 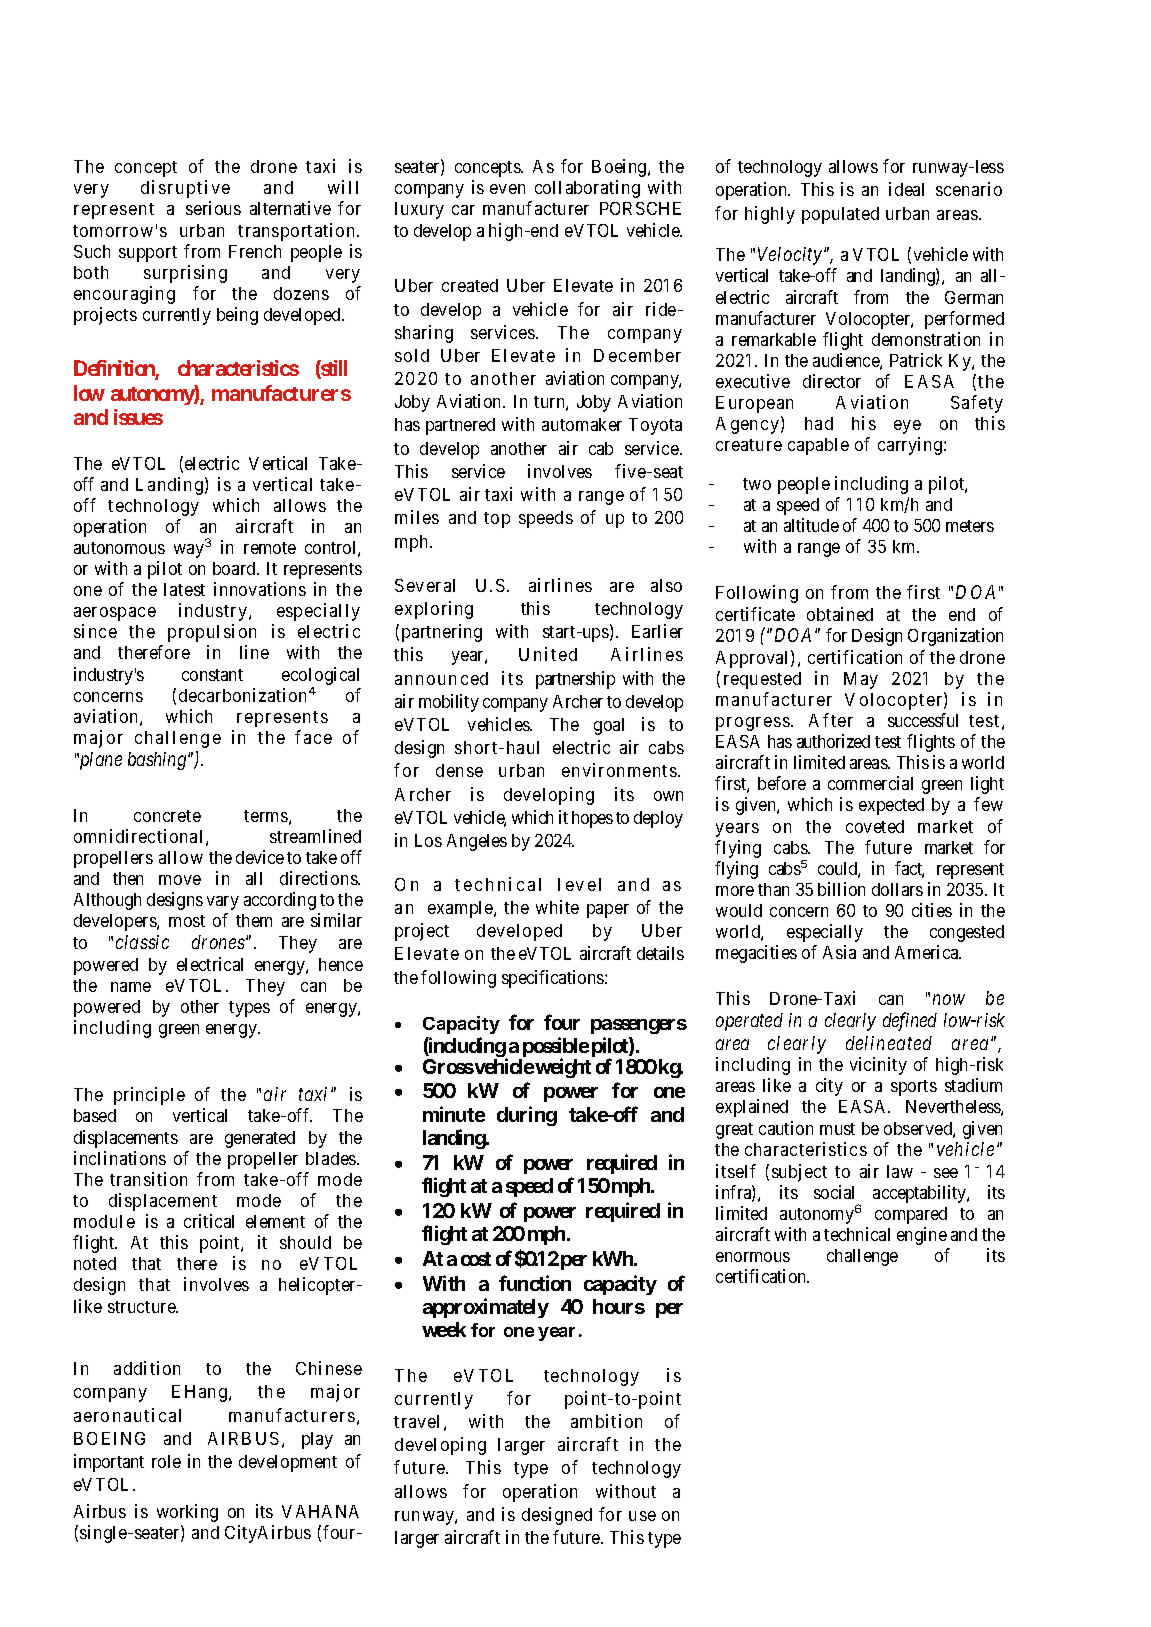 What do you see at coordinates (148, 1179) in the screenshot?
I see `transition` at bounding box center [148, 1179].
